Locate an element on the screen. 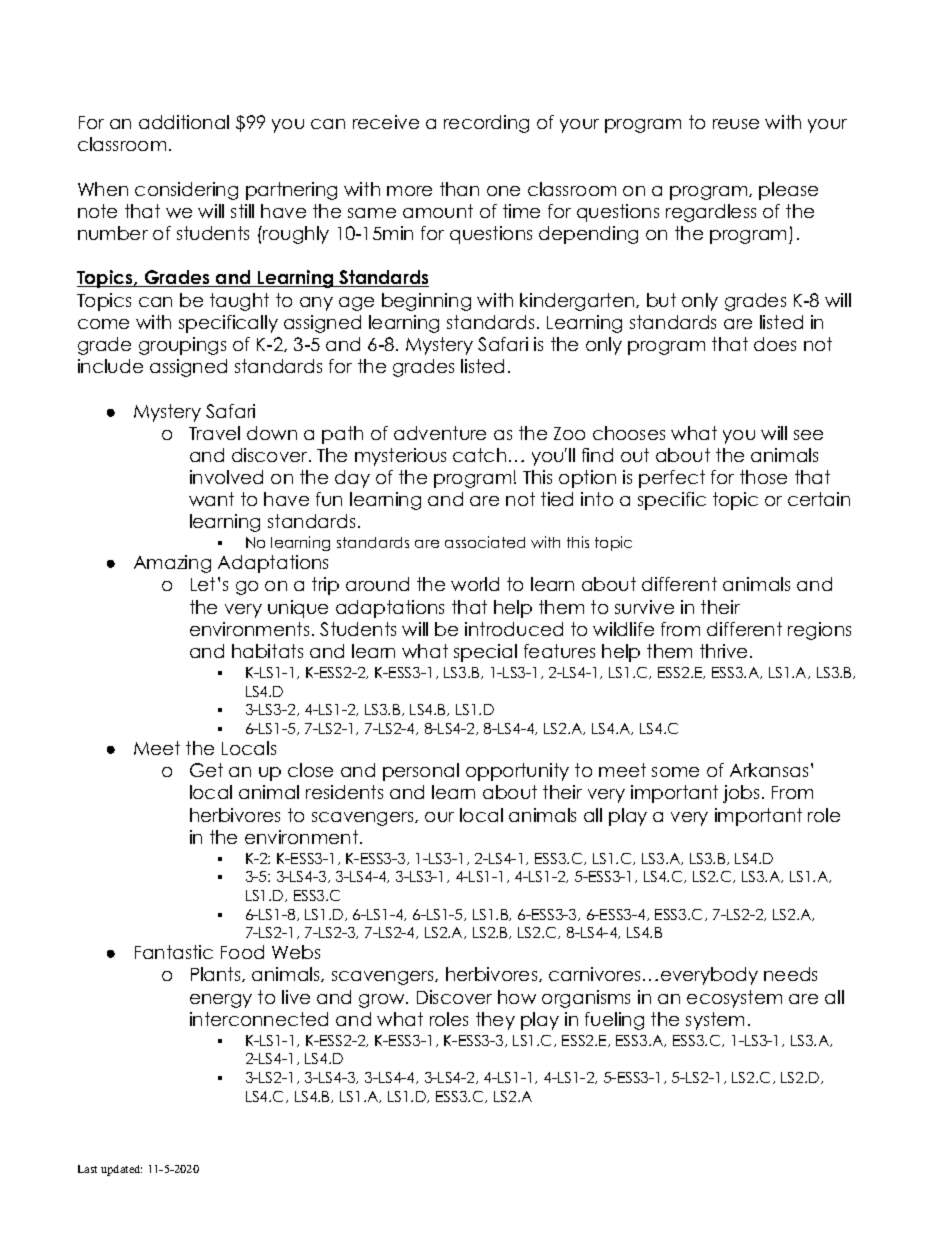 This screenshot has width=952, height=1233. personal is located at coordinates (421, 772).
